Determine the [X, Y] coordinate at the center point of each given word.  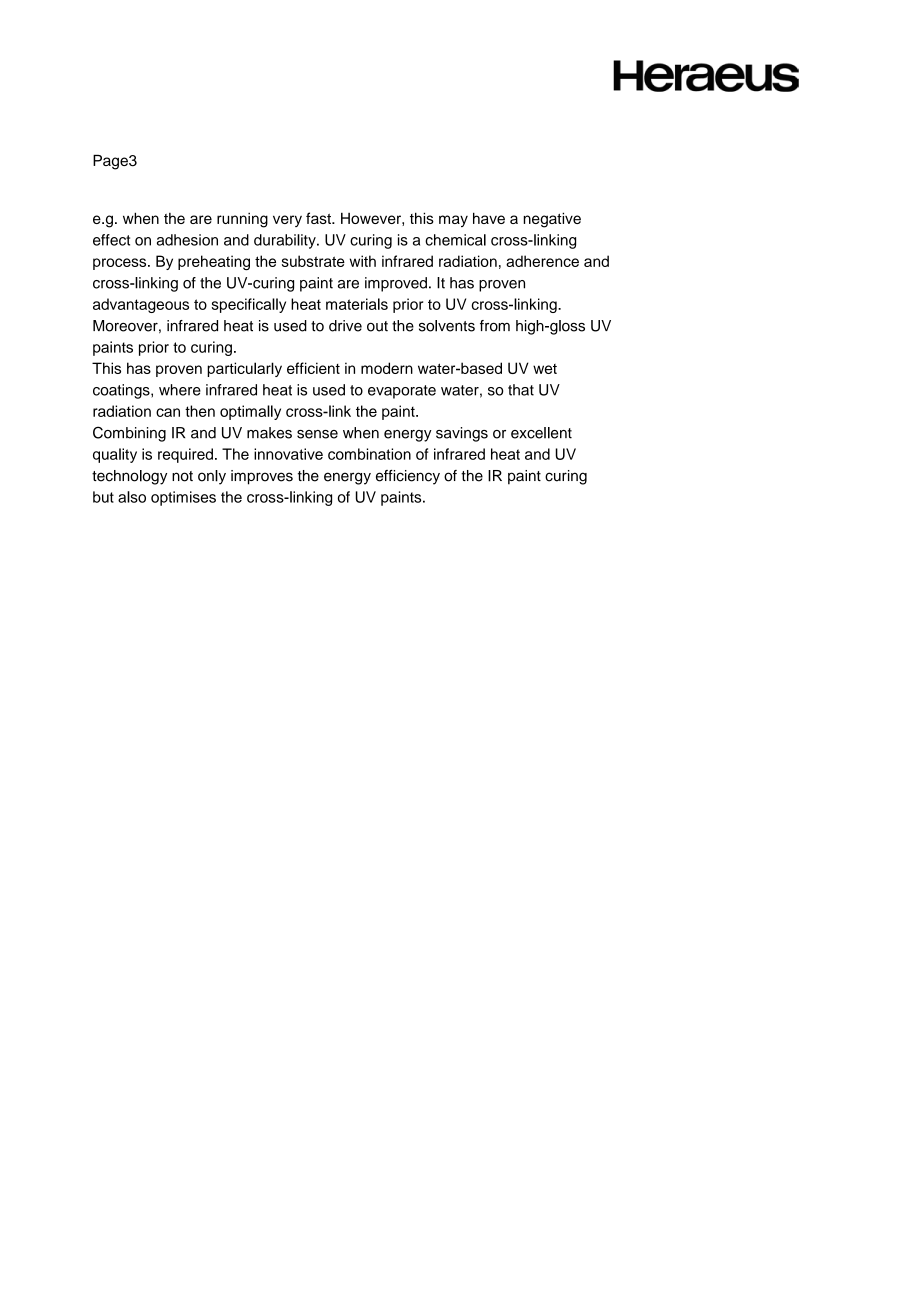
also [132, 497]
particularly [244, 369]
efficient [313, 368]
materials [357, 304]
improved [396, 284]
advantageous [141, 305]
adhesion [187, 240]
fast [319, 218]
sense [317, 434]
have [489, 218]
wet [545, 369]
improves [262, 477]
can [168, 412]
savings [462, 434]
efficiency [408, 477]
